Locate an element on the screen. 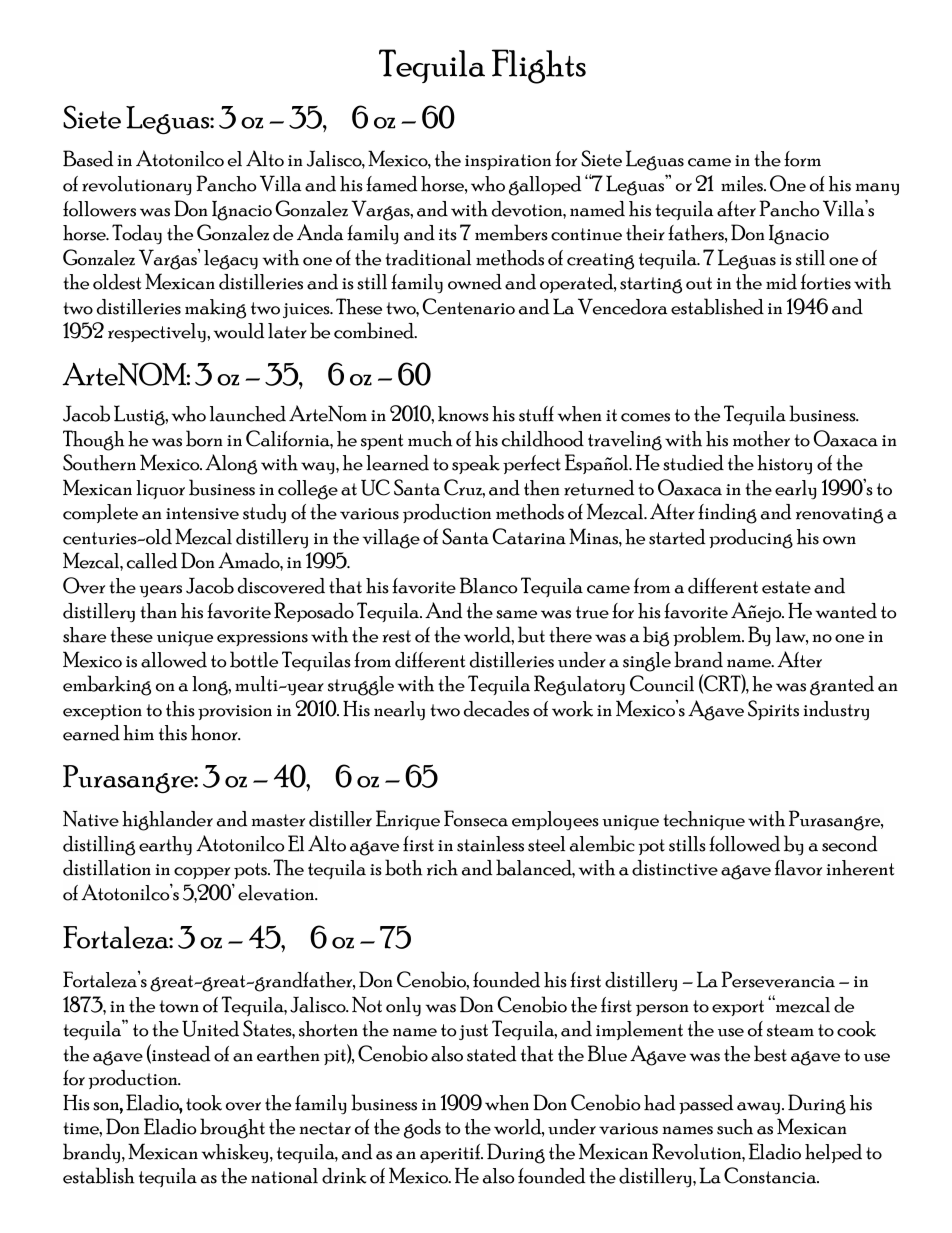 Image resolution: width=952 pixels, height=1233 pixels. estate is located at coordinates (786, 587).
